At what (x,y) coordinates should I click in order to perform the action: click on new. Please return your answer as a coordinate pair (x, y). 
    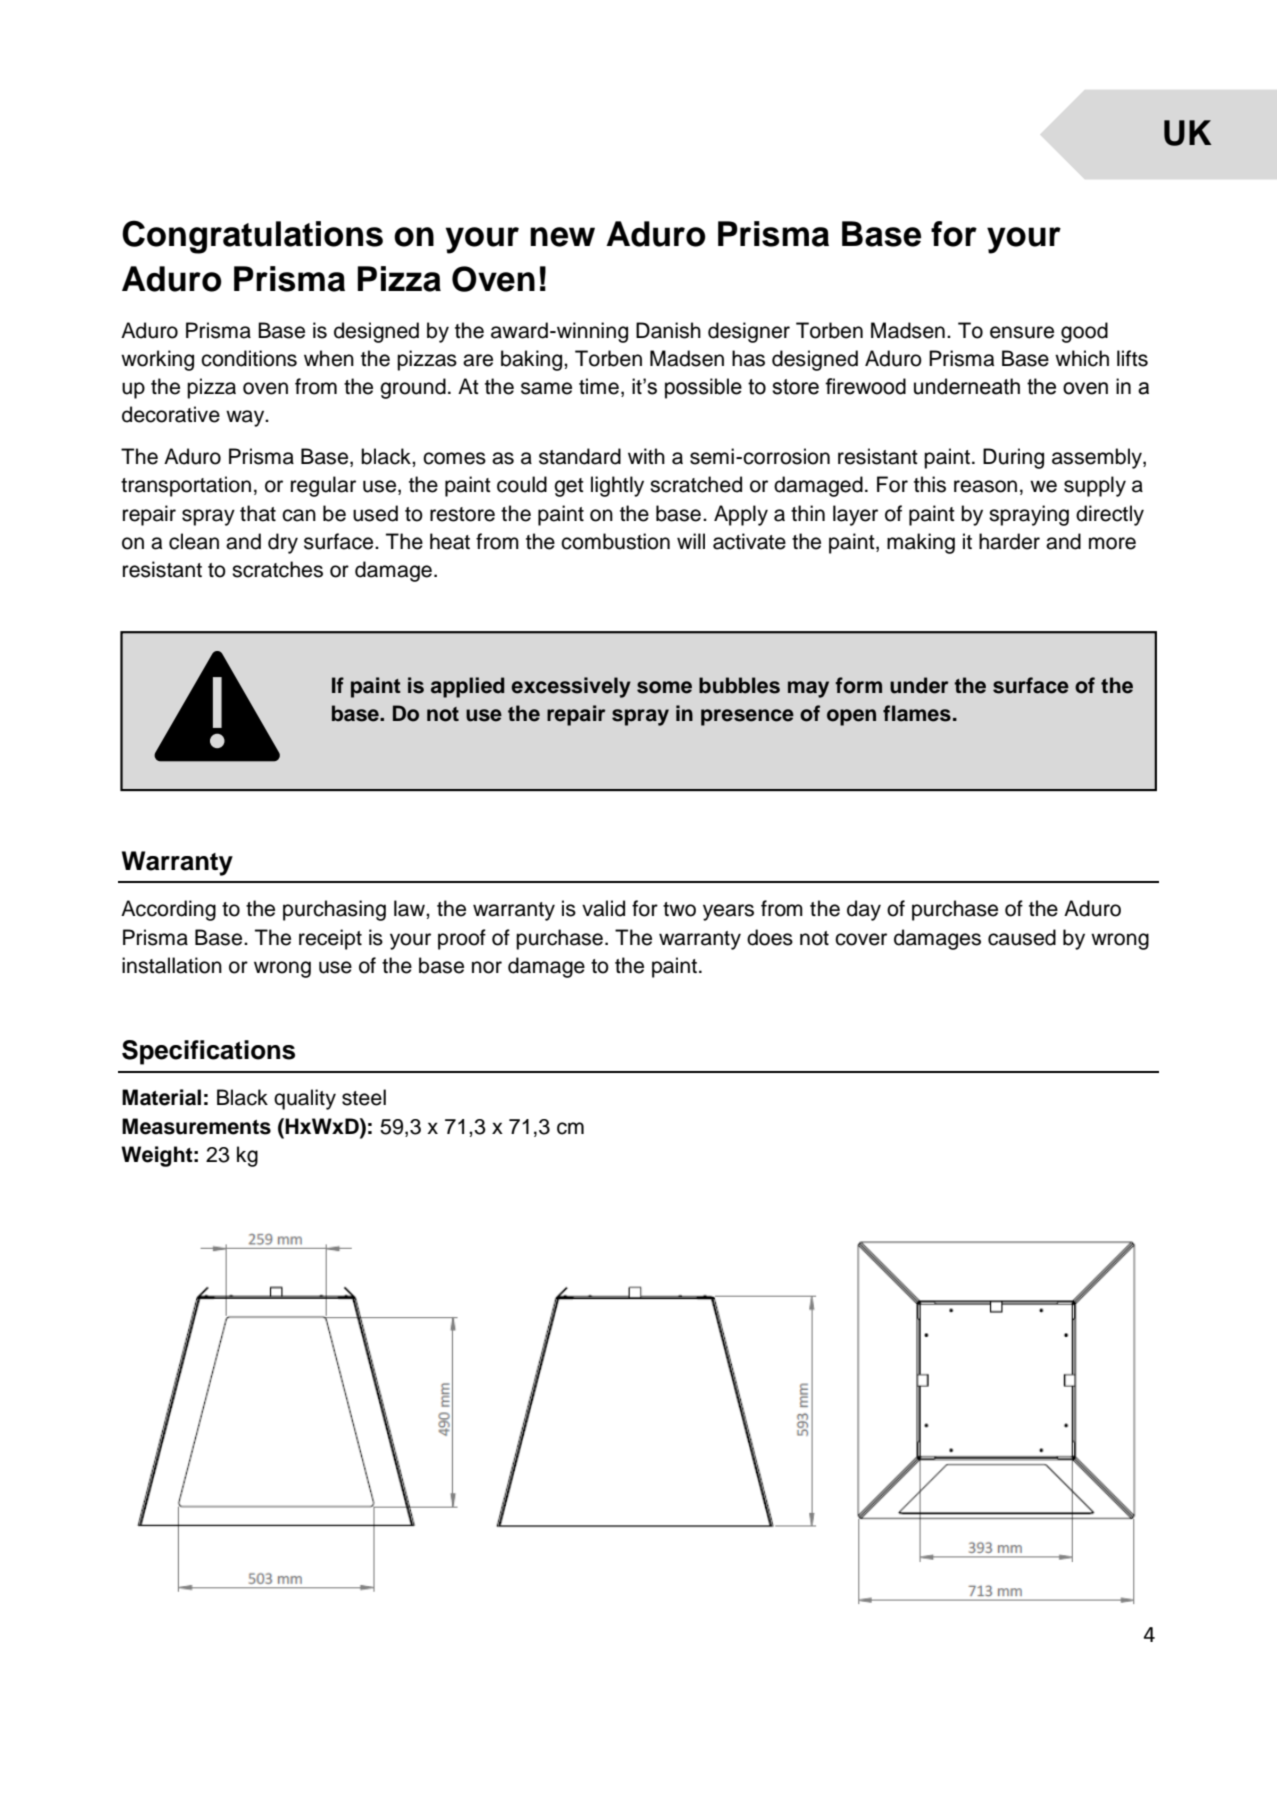
    Looking at the image, I should click on (562, 237).
